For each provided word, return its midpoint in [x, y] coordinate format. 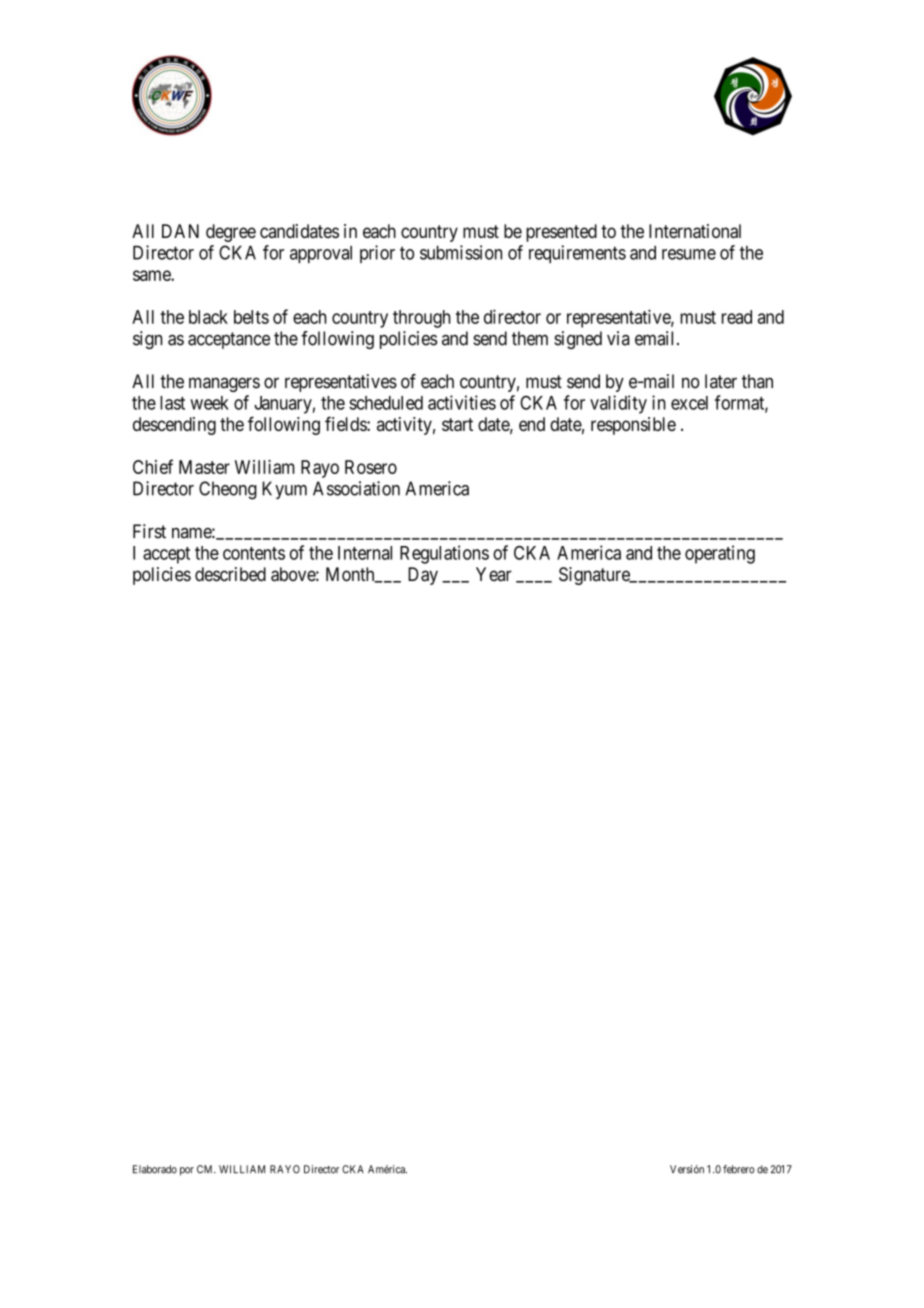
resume [689, 254]
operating [720, 554]
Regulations [444, 554]
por [187, 1171]
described [230, 574]
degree [231, 233]
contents [254, 553]
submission [461, 252]
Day [423, 576]
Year [494, 574]
